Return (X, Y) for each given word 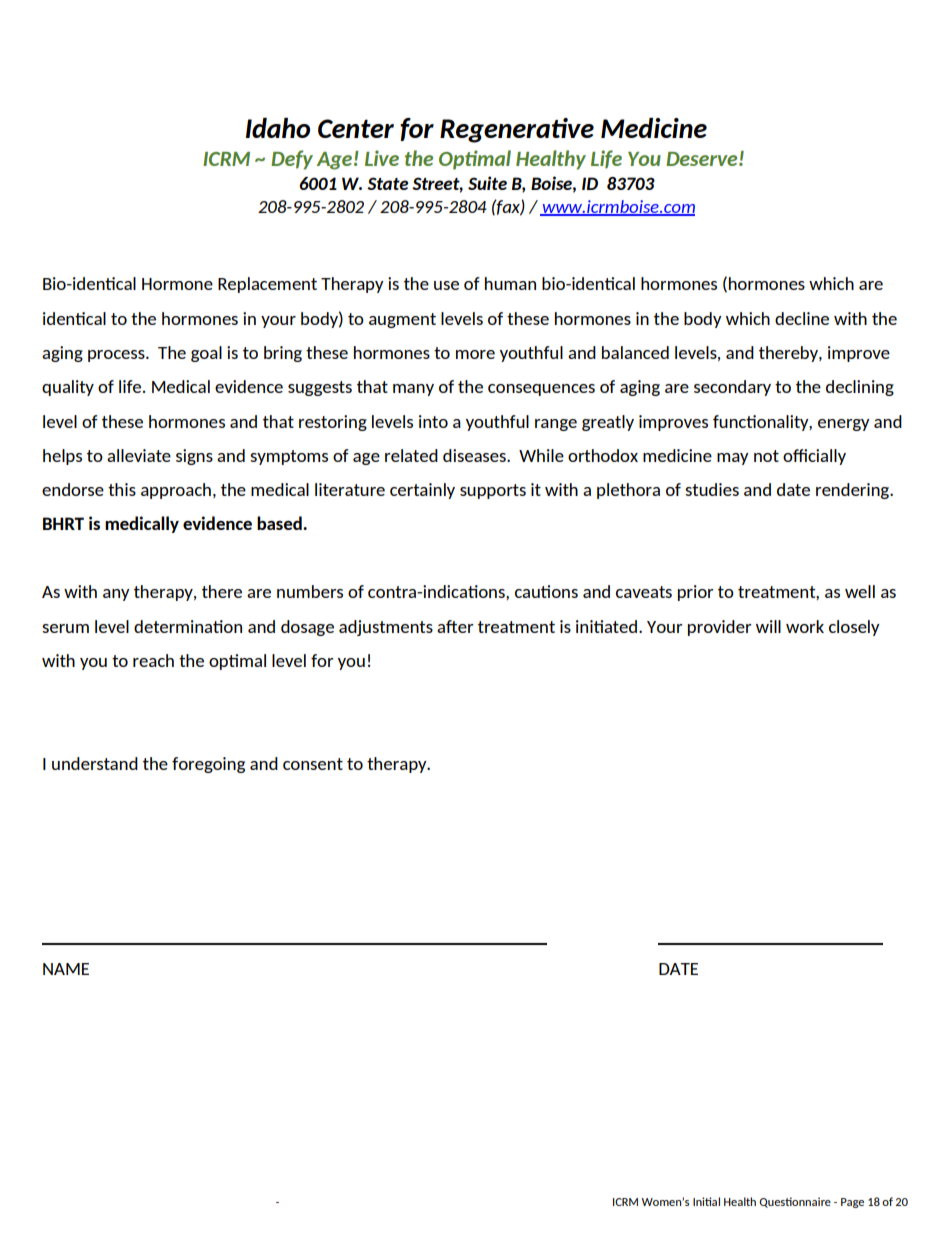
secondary (732, 388)
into (433, 421)
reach (153, 660)
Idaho (278, 128)
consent (313, 764)
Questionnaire (795, 1202)
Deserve (703, 159)
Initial (706, 1201)
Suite (487, 183)
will (768, 626)
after (455, 626)
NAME (66, 969)
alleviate (139, 455)
